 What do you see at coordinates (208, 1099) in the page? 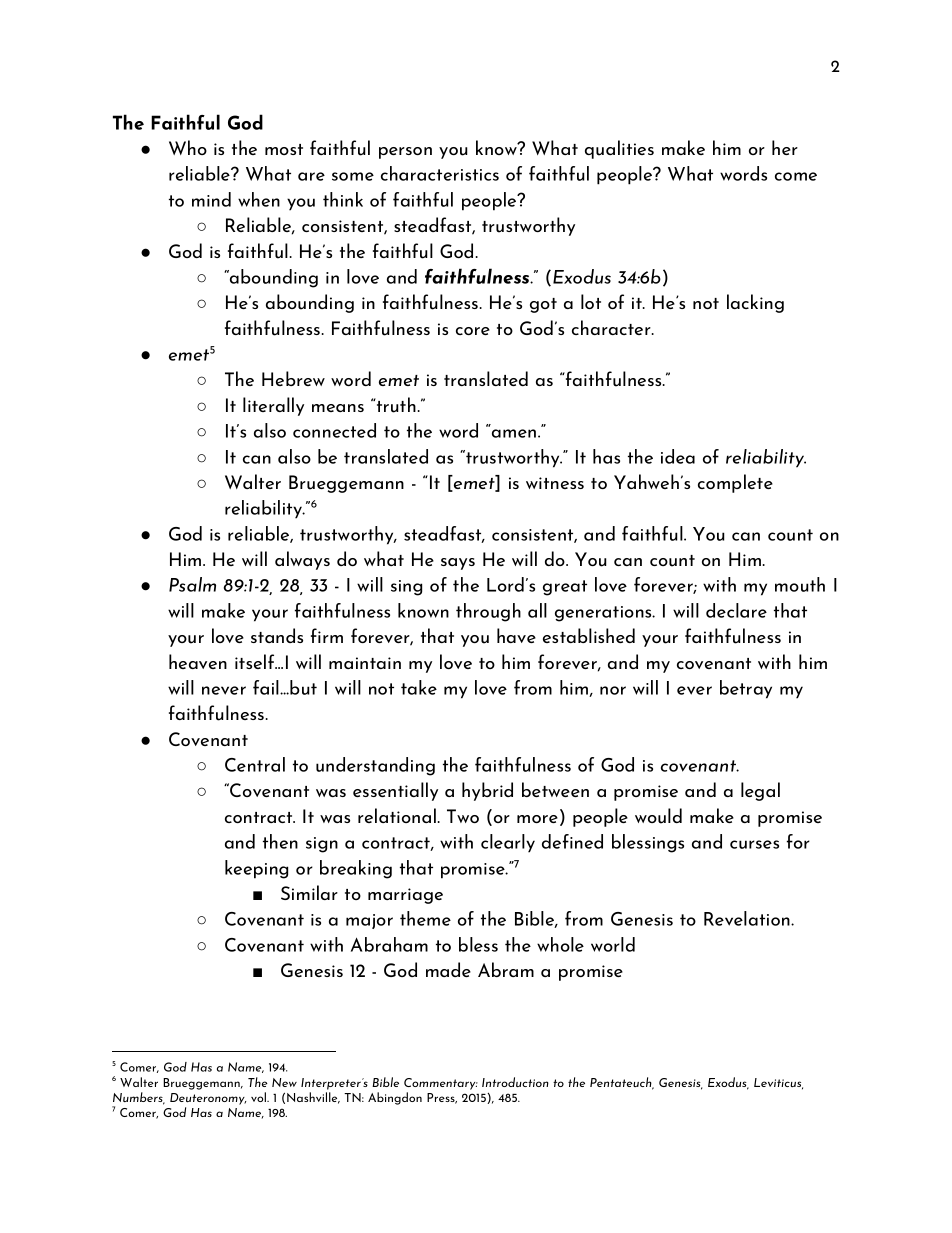
I see `Deuteronomy` at bounding box center [208, 1099].
